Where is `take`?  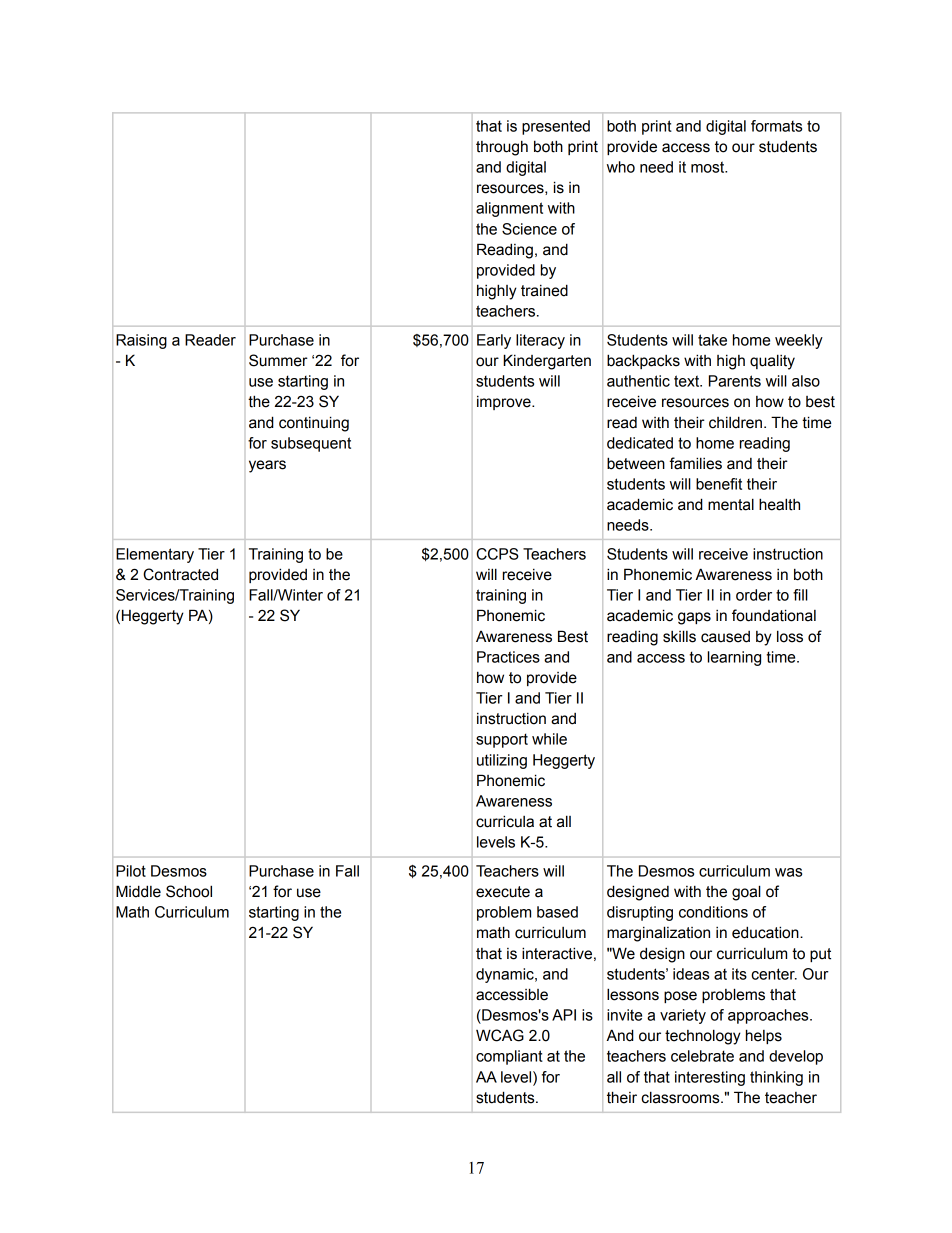 take is located at coordinates (712, 340).
